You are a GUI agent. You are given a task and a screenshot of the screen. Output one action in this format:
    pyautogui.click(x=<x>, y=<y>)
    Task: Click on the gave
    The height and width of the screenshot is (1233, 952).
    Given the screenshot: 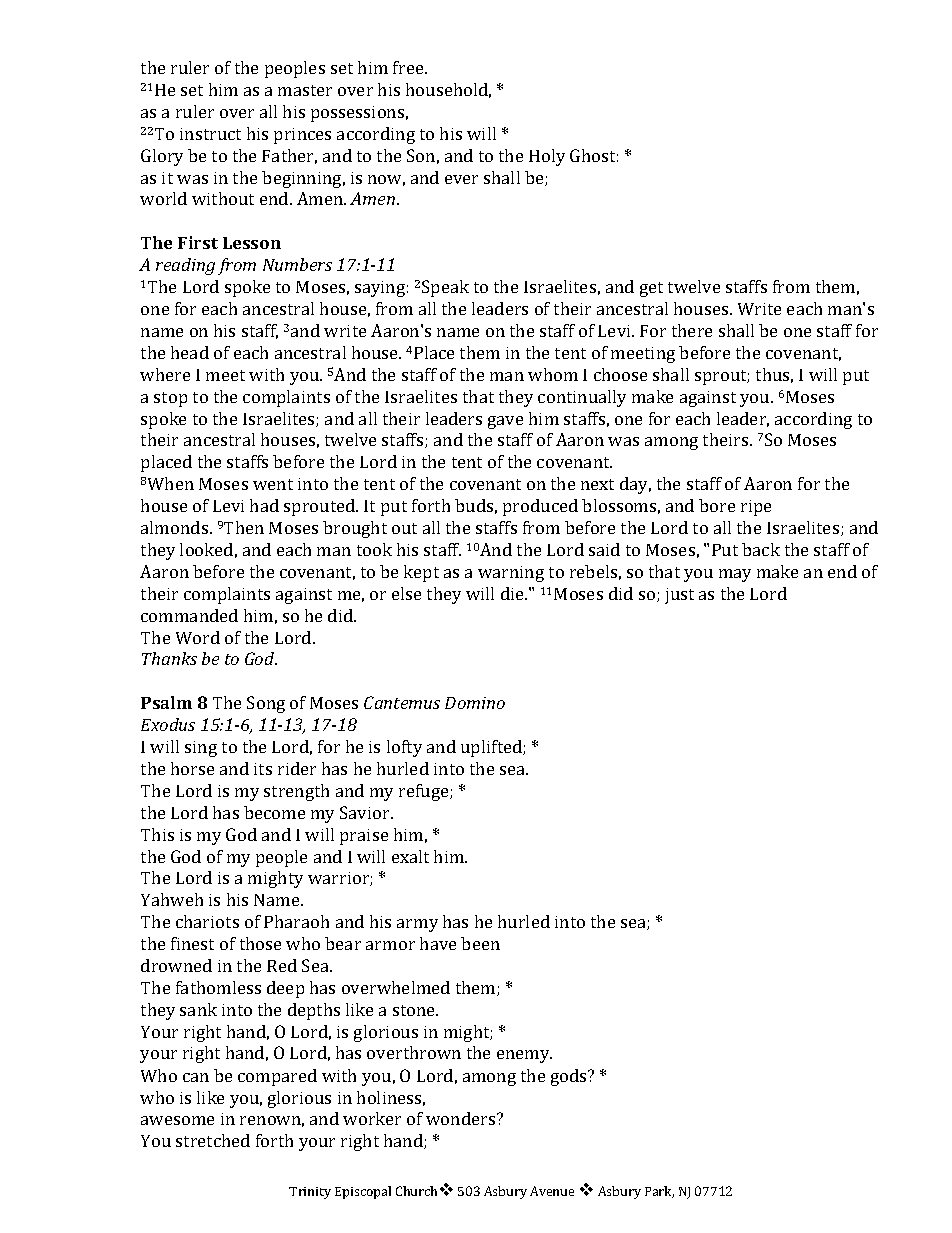 What is the action you would take?
    pyautogui.click(x=505, y=422)
